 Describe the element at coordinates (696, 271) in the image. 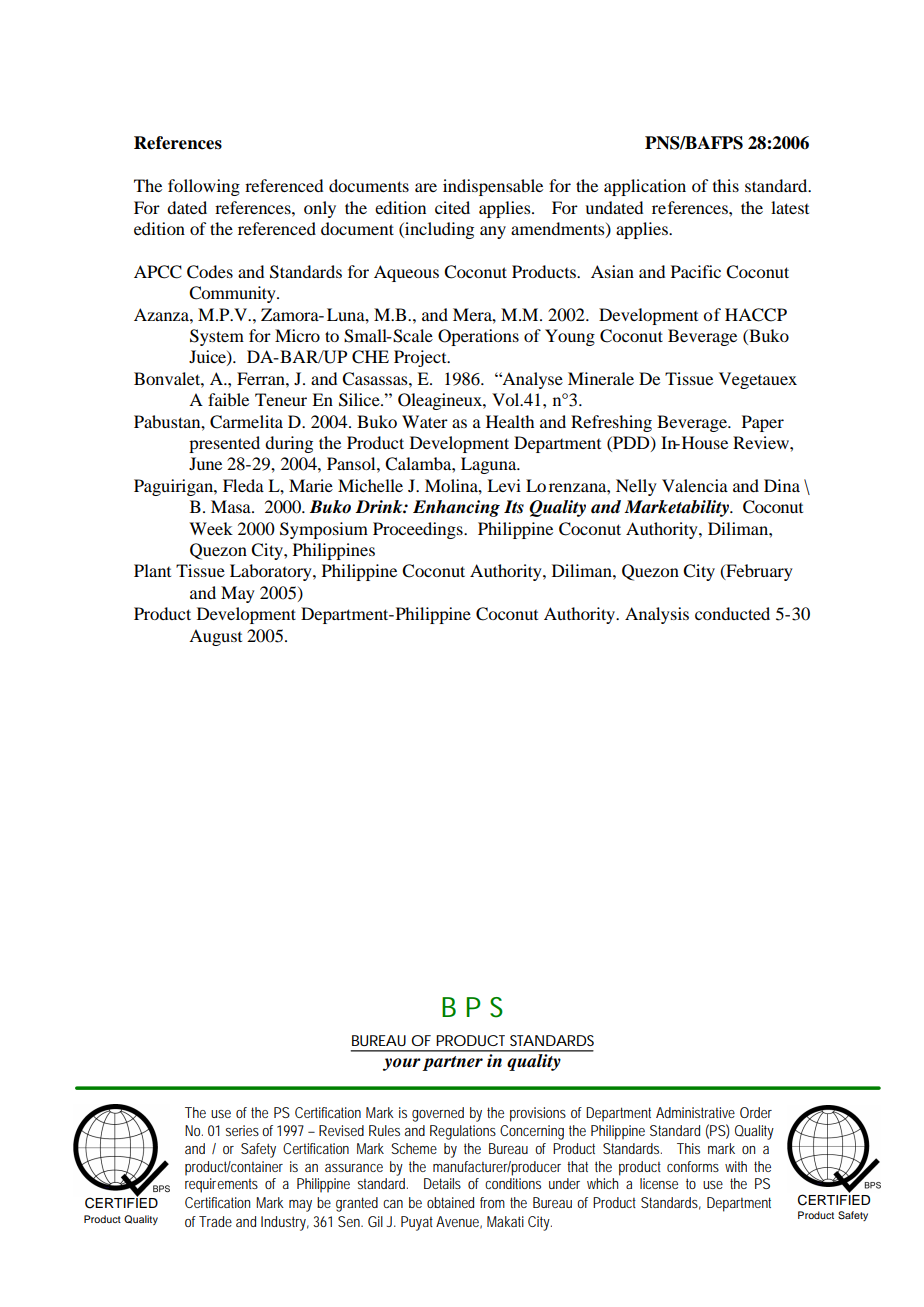

I see `Pacific` at that location.
